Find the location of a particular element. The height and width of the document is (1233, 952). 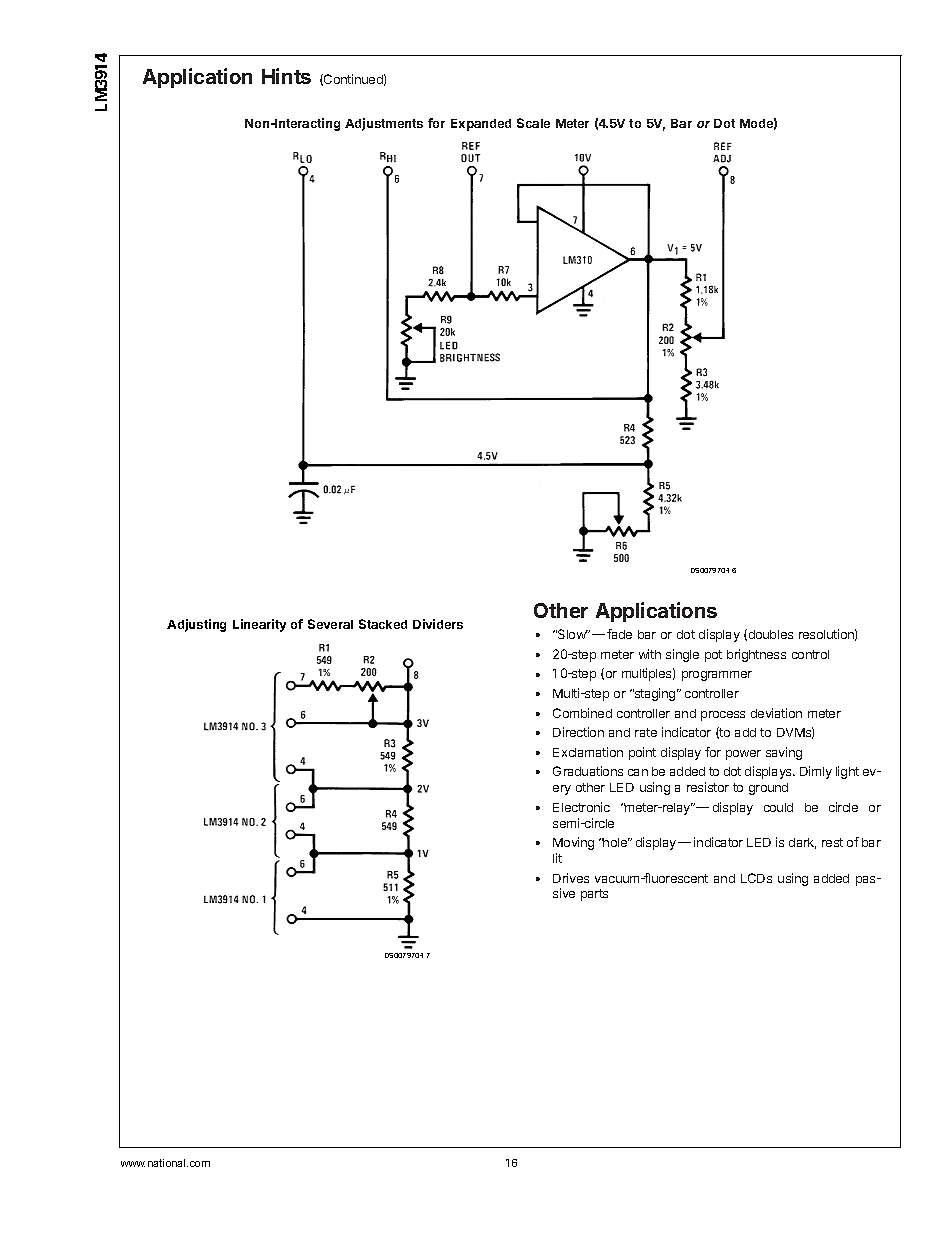

brightness is located at coordinates (756, 655).
